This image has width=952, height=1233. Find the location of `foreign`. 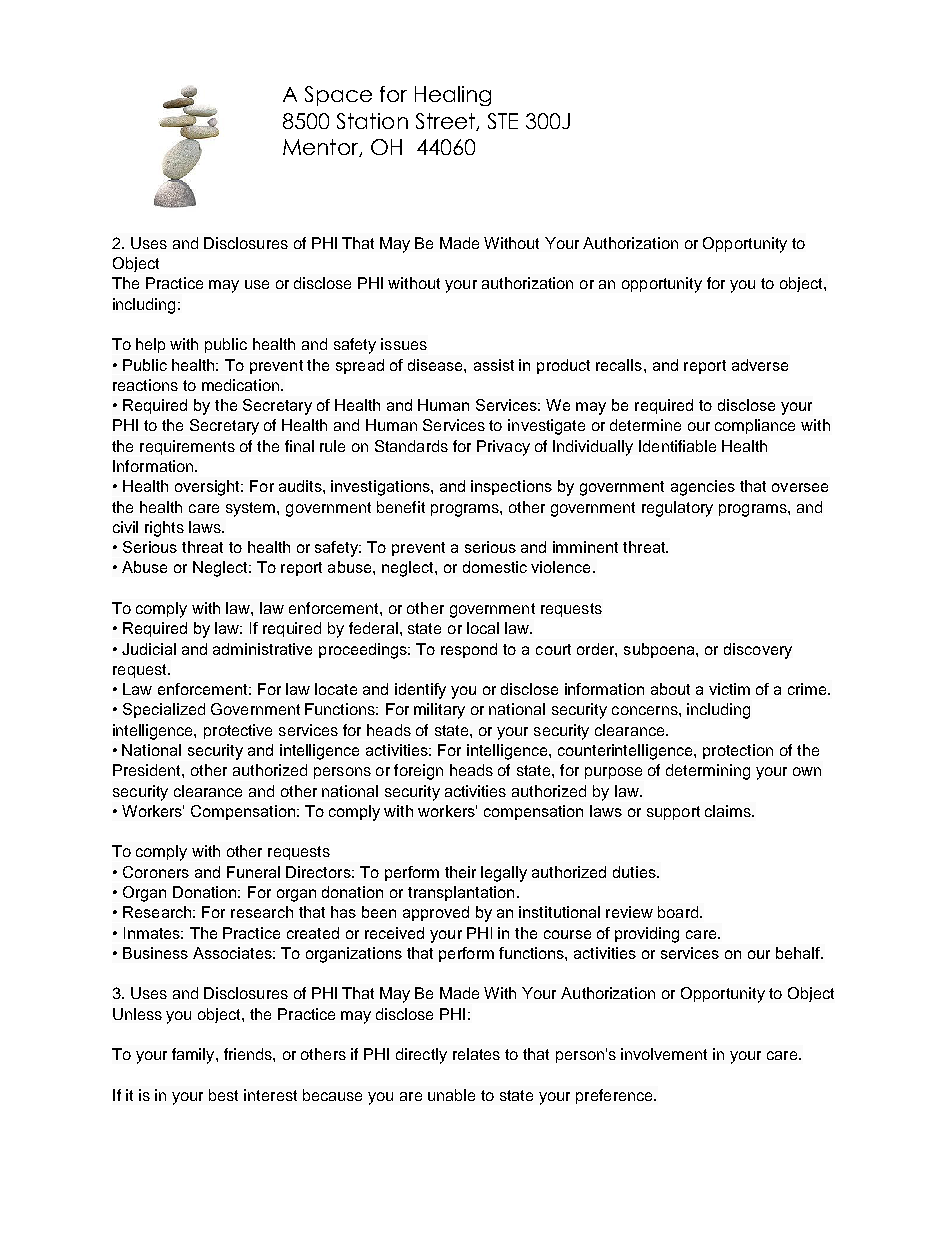

foreign is located at coordinates (418, 772).
